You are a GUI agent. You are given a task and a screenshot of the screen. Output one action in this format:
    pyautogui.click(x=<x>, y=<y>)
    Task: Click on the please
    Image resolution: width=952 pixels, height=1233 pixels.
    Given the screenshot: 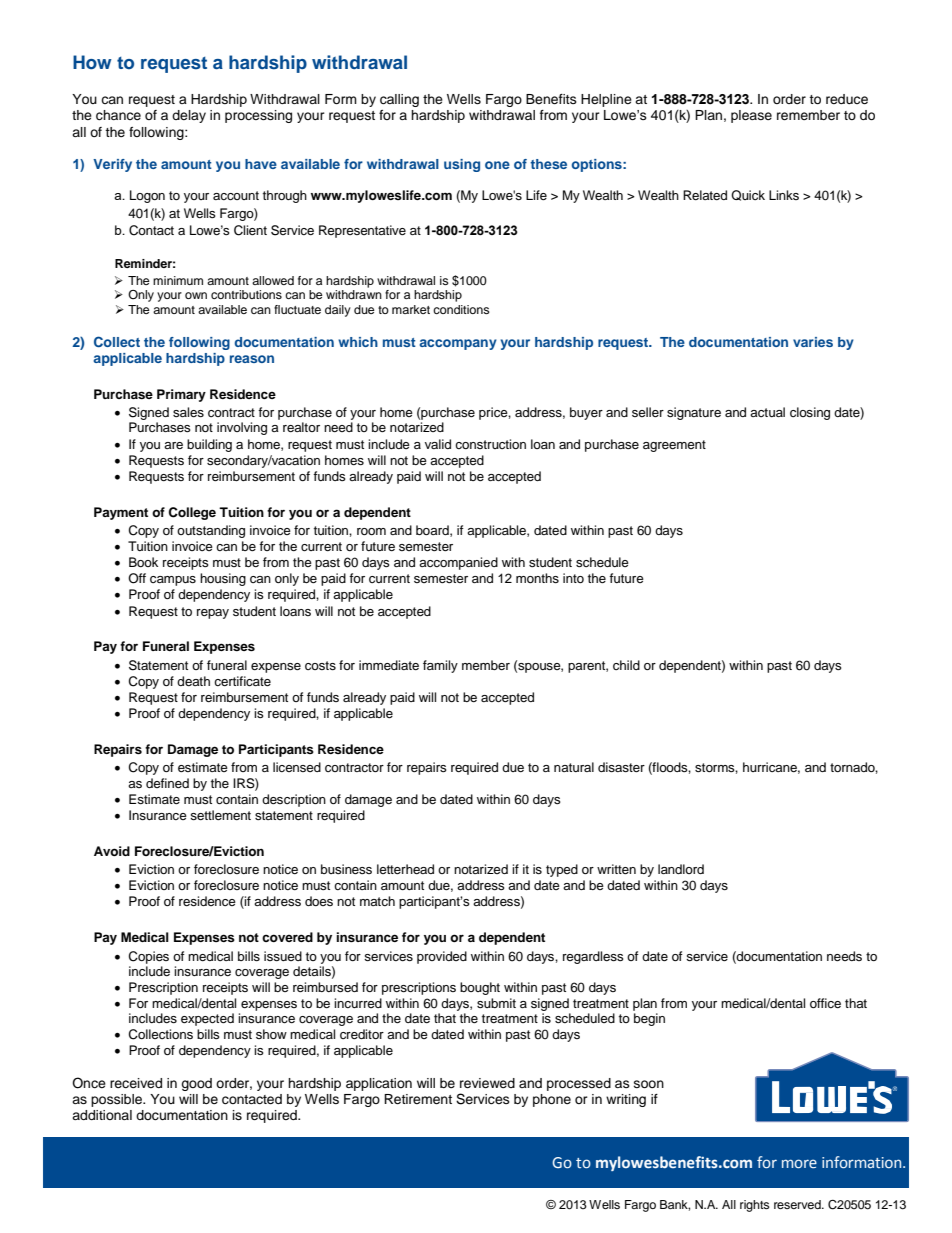 What is the action you would take?
    pyautogui.click(x=751, y=116)
